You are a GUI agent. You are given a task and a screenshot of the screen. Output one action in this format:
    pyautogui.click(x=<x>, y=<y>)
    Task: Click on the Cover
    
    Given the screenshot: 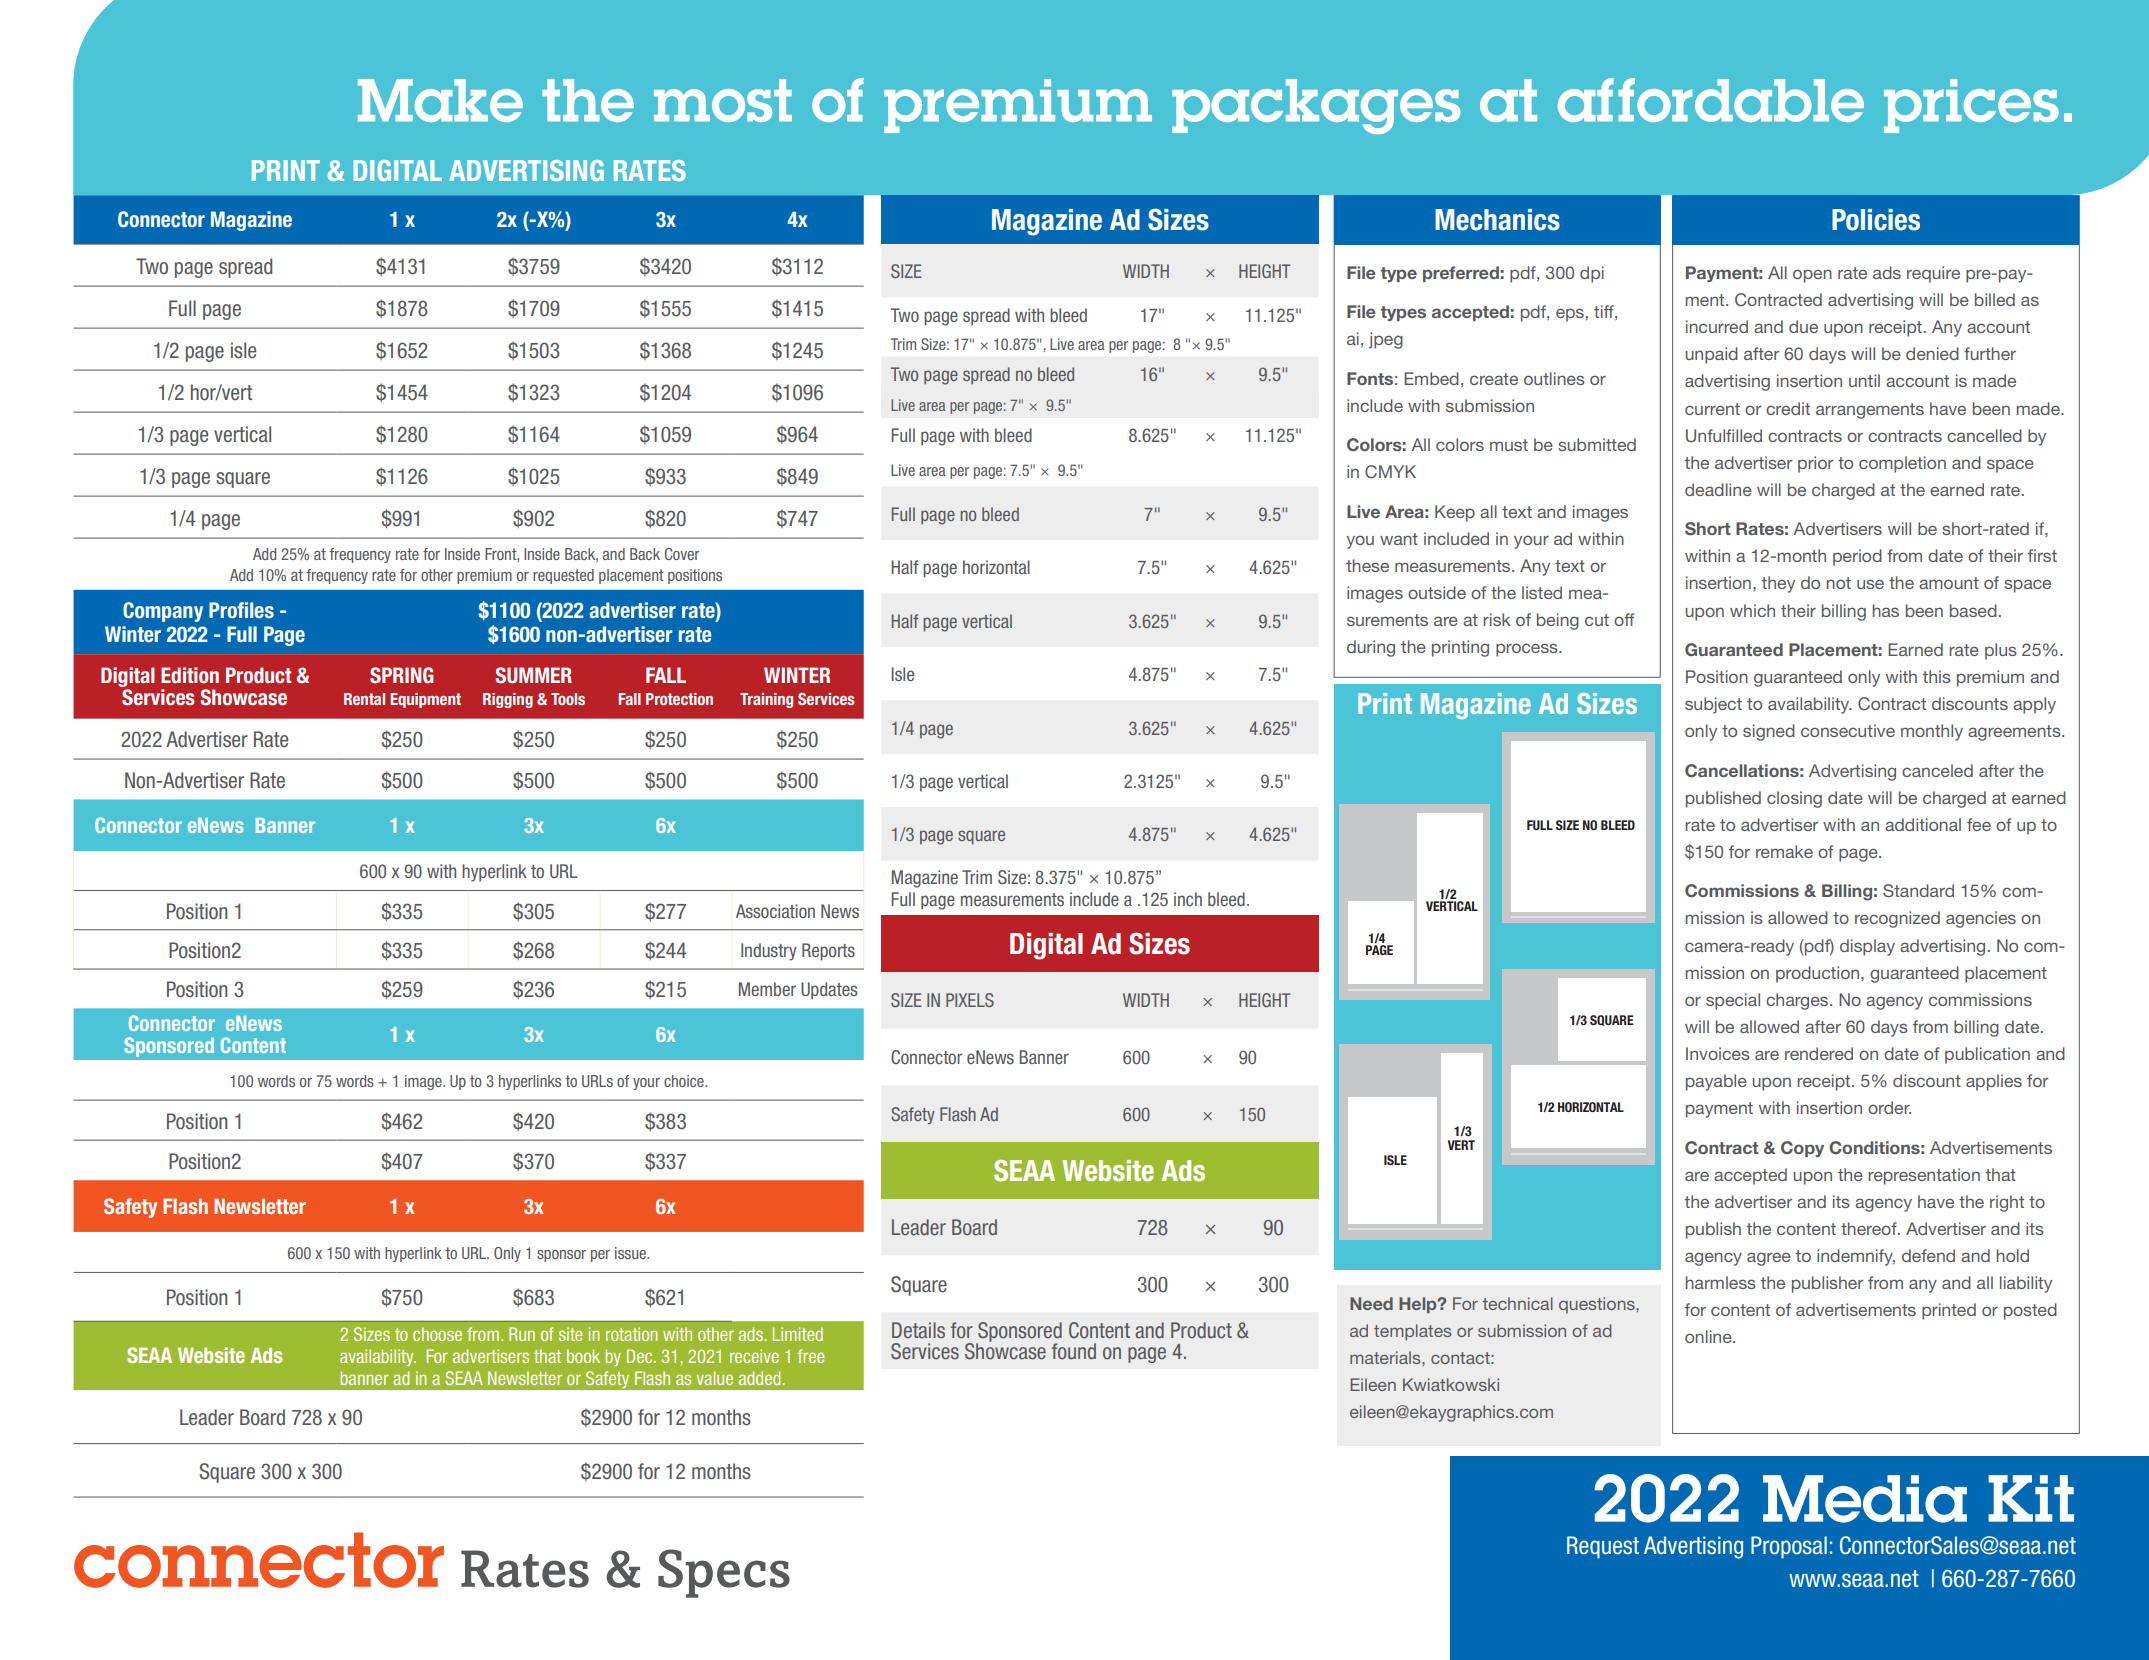 What is the action you would take?
    pyautogui.click(x=682, y=554)
